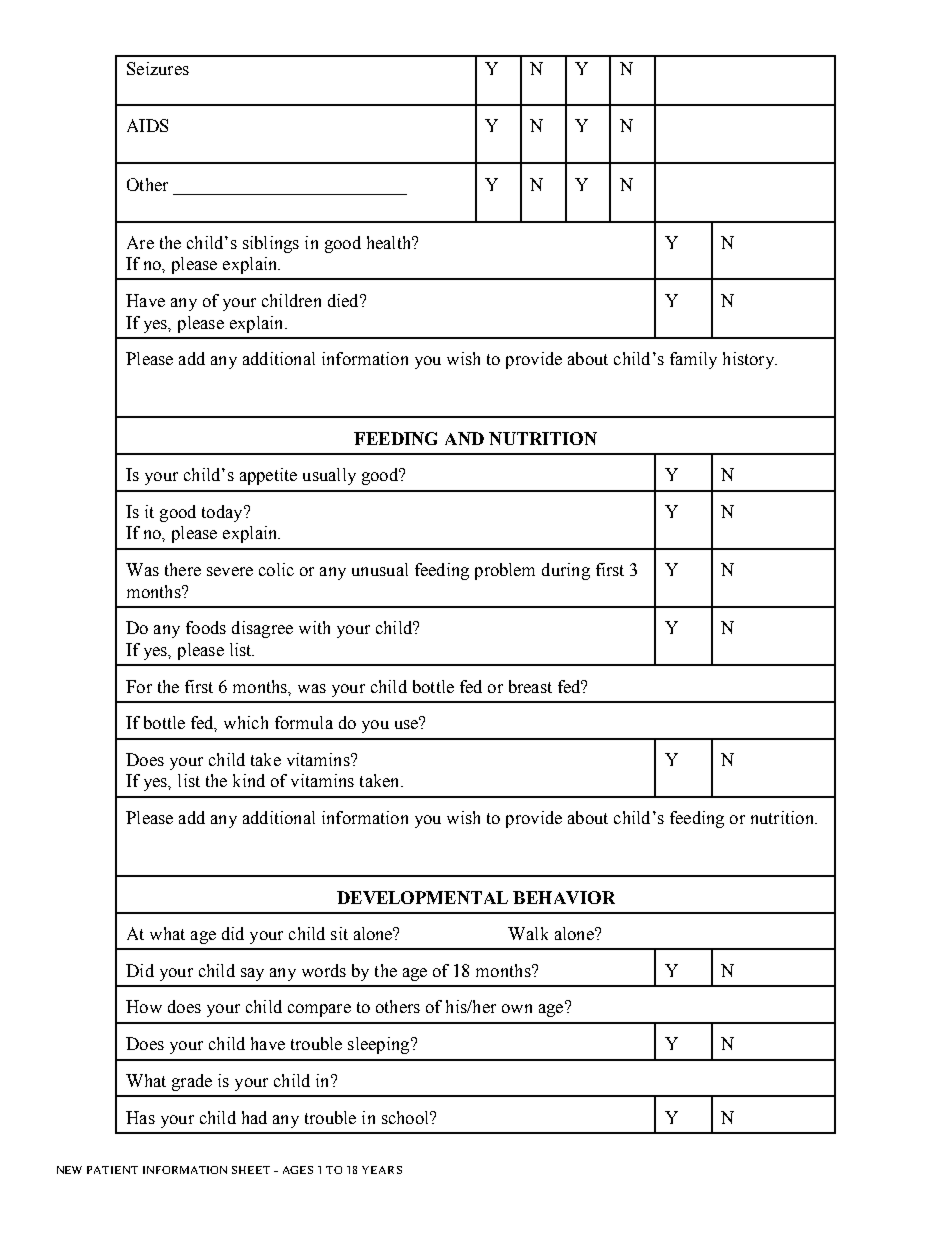 The width and height of the screenshot is (952, 1233). Describe the element at coordinates (464, 438) in the screenshot. I see `AND` at that location.
